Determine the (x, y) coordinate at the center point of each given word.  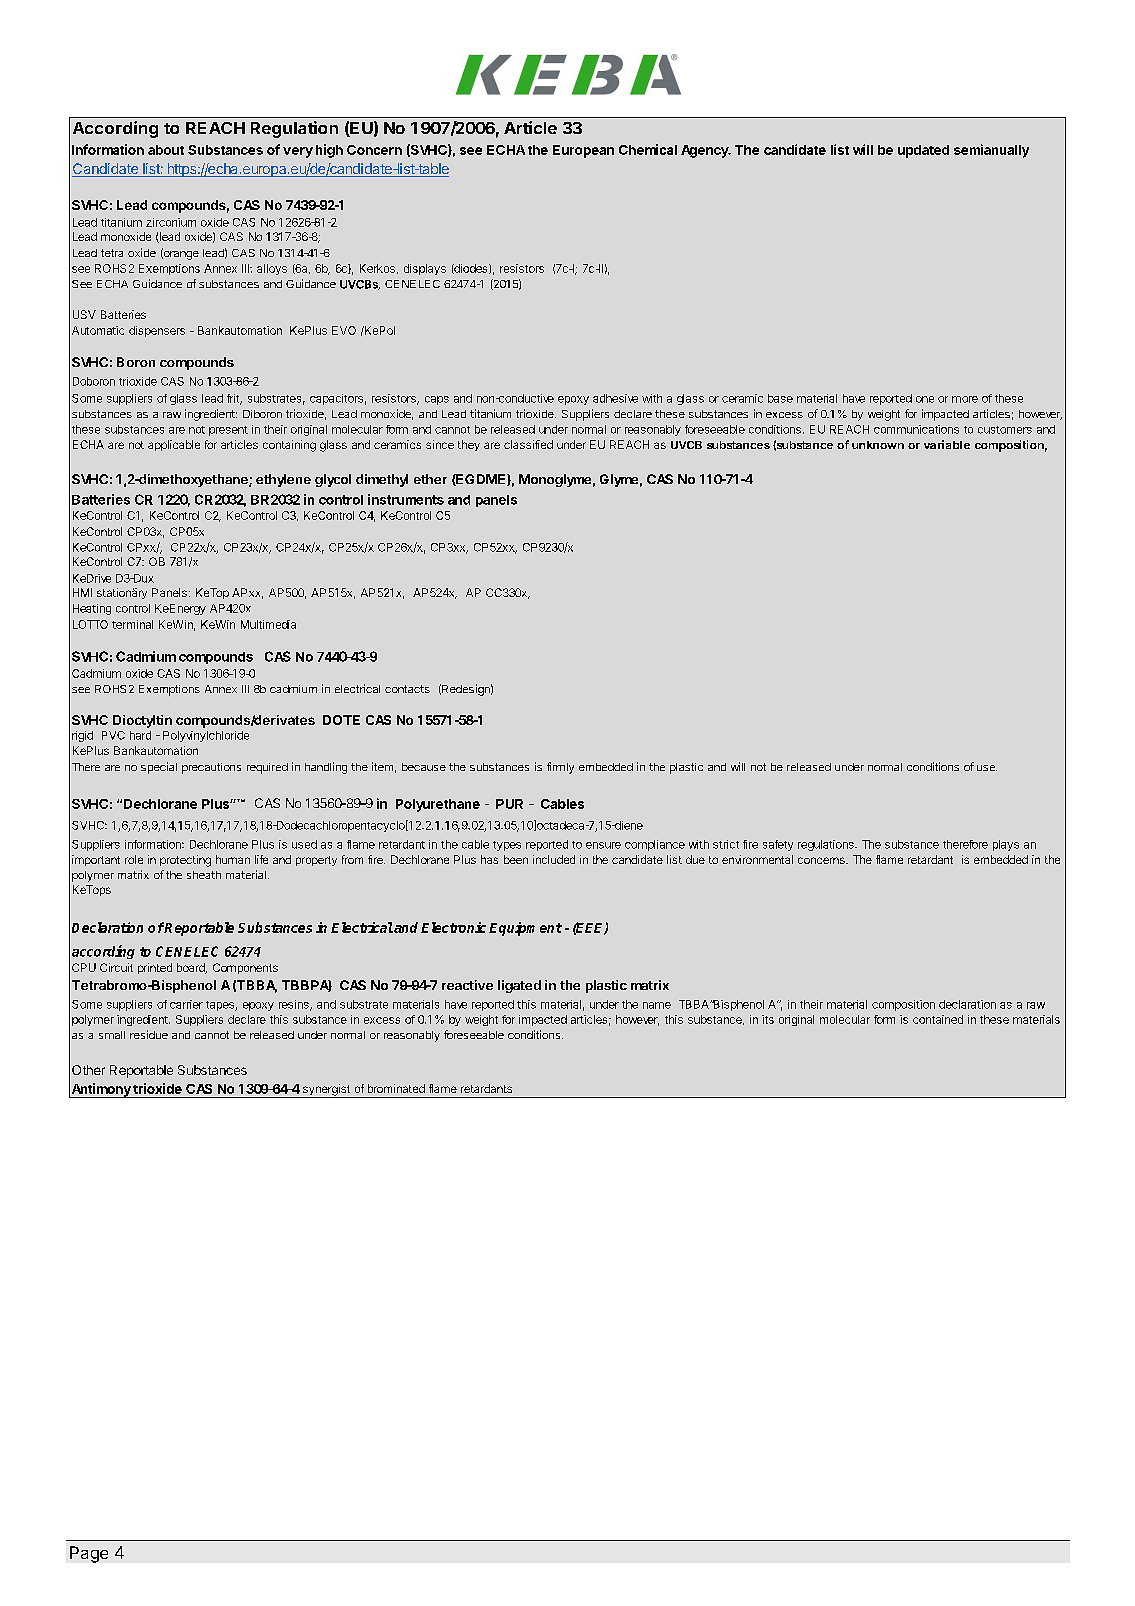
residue (149, 1034)
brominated (396, 1088)
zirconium (171, 222)
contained (938, 1019)
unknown (878, 445)
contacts (407, 689)
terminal (132, 624)
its (768, 1019)
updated (923, 151)
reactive (467, 985)
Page (89, 1554)
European (583, 151)
